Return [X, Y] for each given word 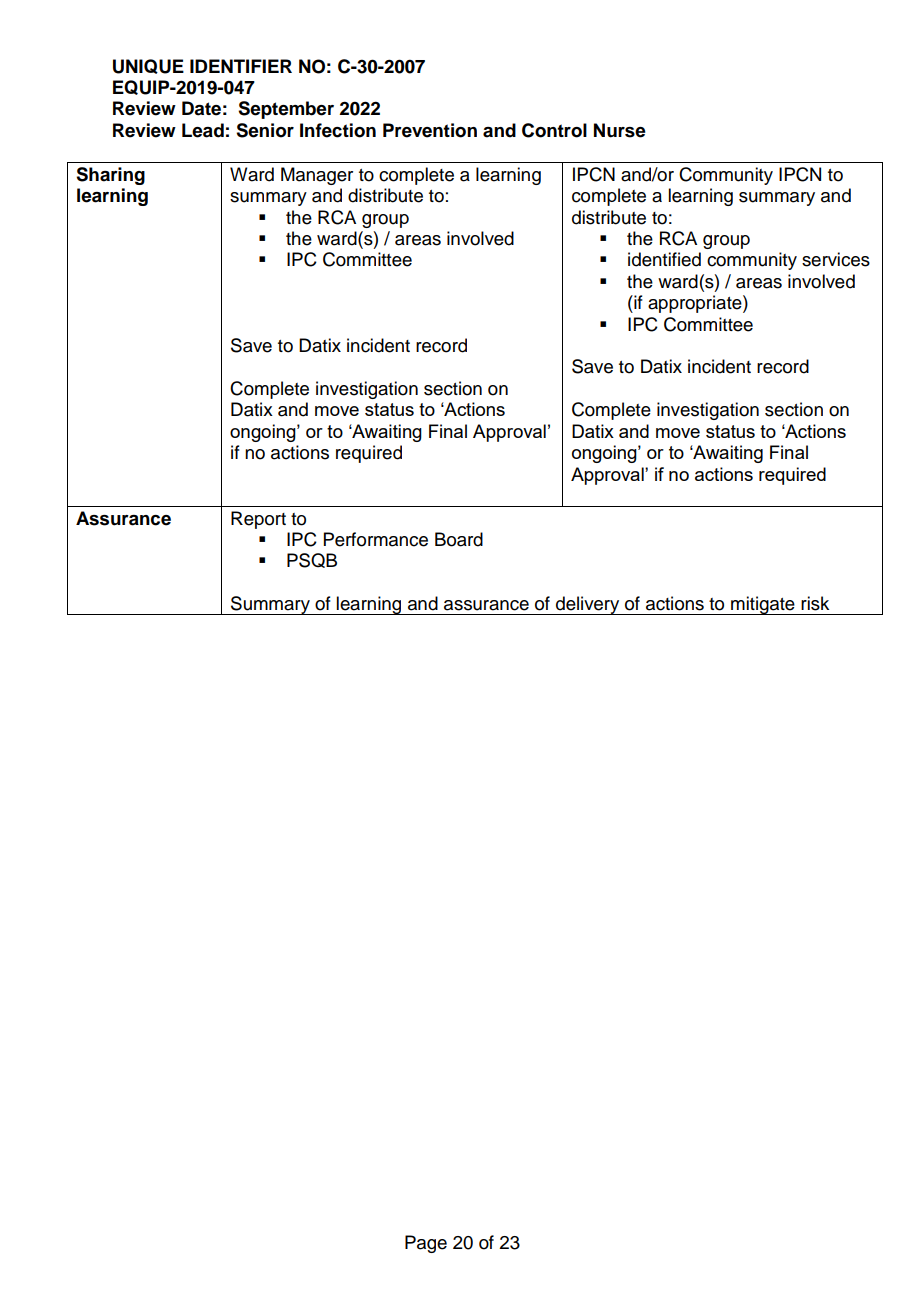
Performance [376, 539]
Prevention [430, 130]
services [836, 259]
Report [258, 520]
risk [815, 603]
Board [459, 539]
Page [426, 1244]
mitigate [763, 605]
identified [664, 259]
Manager [317, 176]
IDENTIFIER [241, 66]
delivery [588, 605]
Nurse [620, 130]
